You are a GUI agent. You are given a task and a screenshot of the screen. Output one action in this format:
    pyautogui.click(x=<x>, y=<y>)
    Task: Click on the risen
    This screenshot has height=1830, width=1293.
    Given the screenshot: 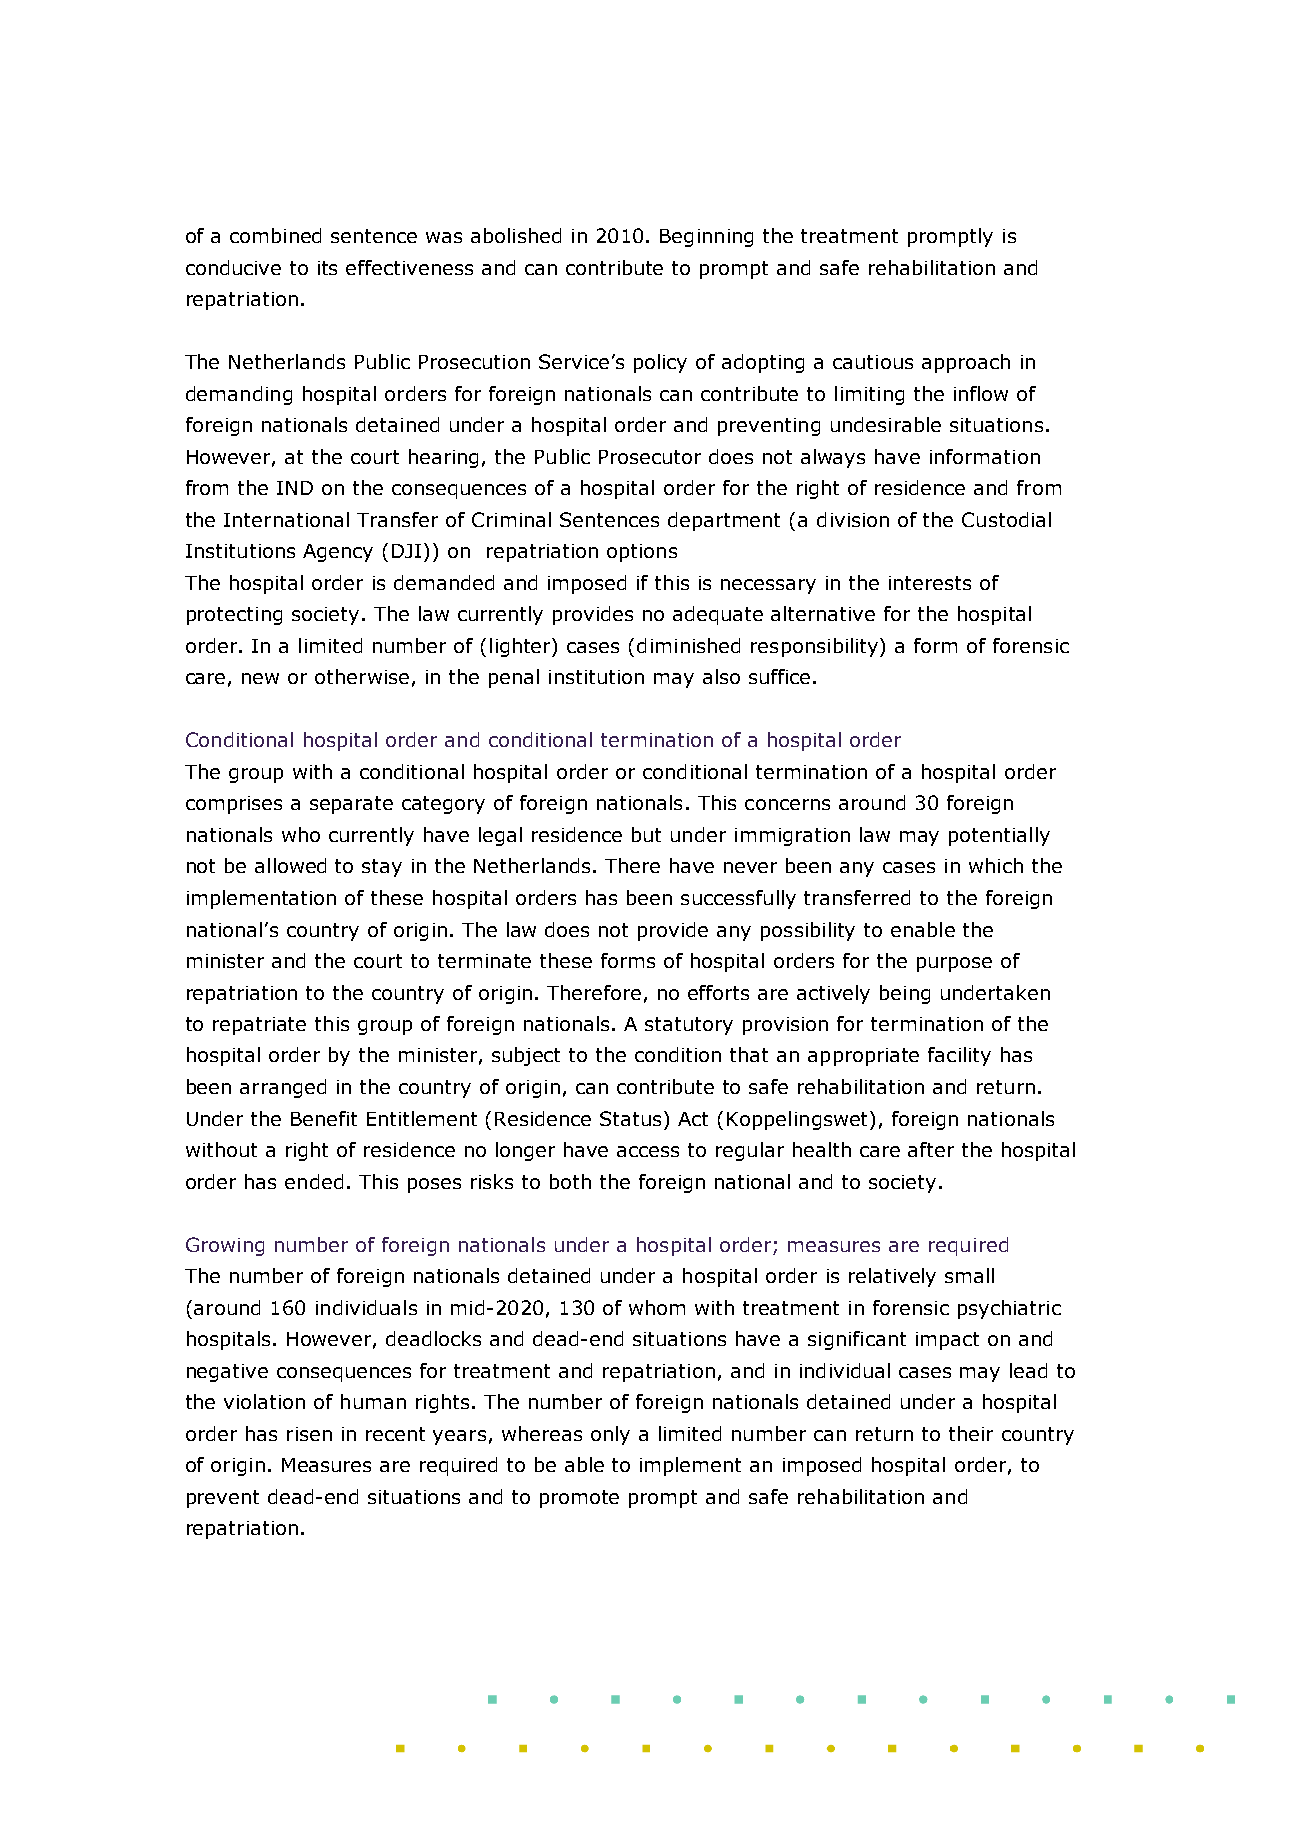 What is the action you would take?
    pyautogui.click(x=309, y=1434)
